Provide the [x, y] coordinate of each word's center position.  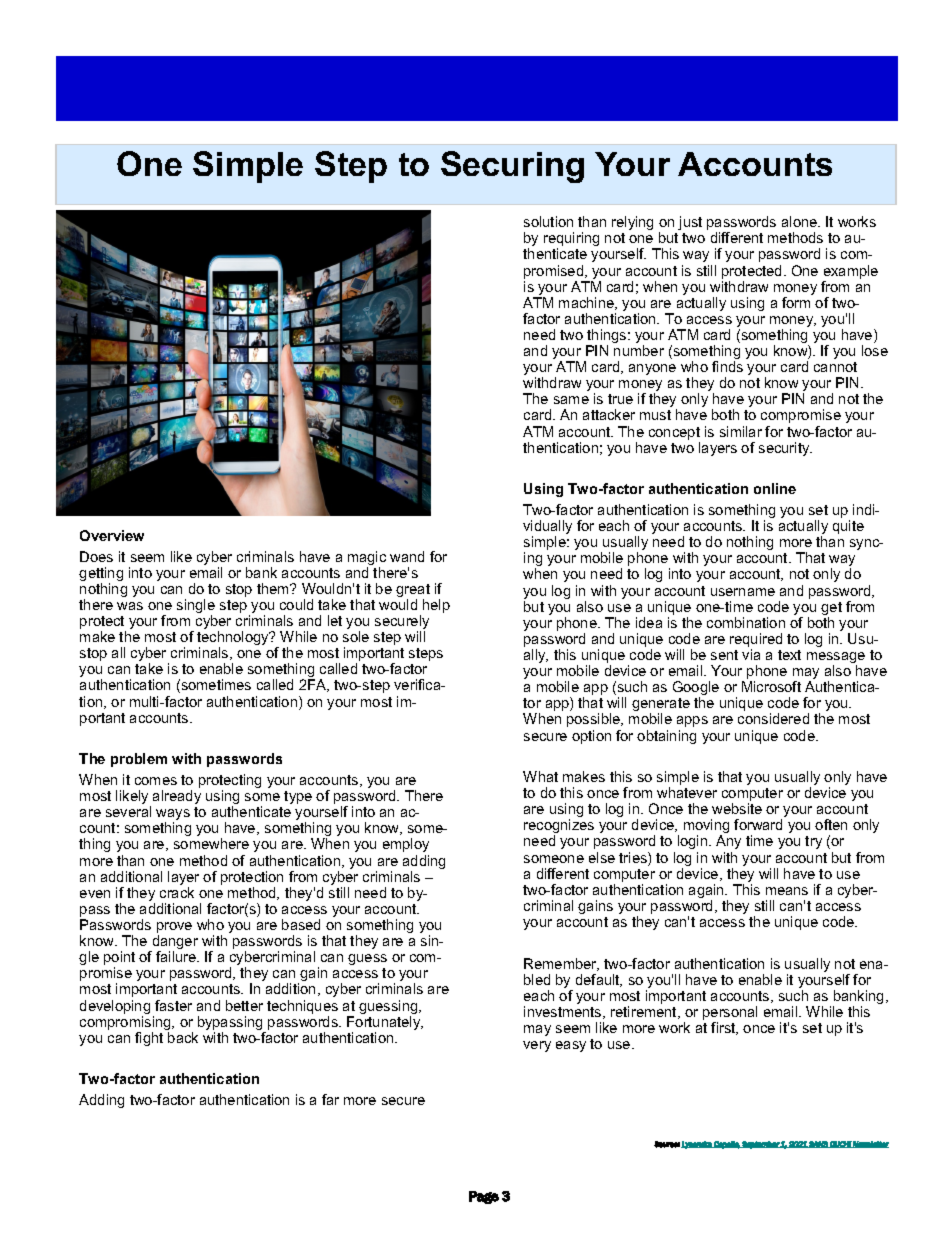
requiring [571, 240]
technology [234, 639]
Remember [561, 964]
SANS [818, 1144]
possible [595, 720]
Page [484, 1197]
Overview [112, 535]
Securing [512, 167]
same [571, 400]
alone [801, 221]
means [787, 891]
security [785, 449]
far [330, 1099]
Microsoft [771, 686]
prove [174, 929]
